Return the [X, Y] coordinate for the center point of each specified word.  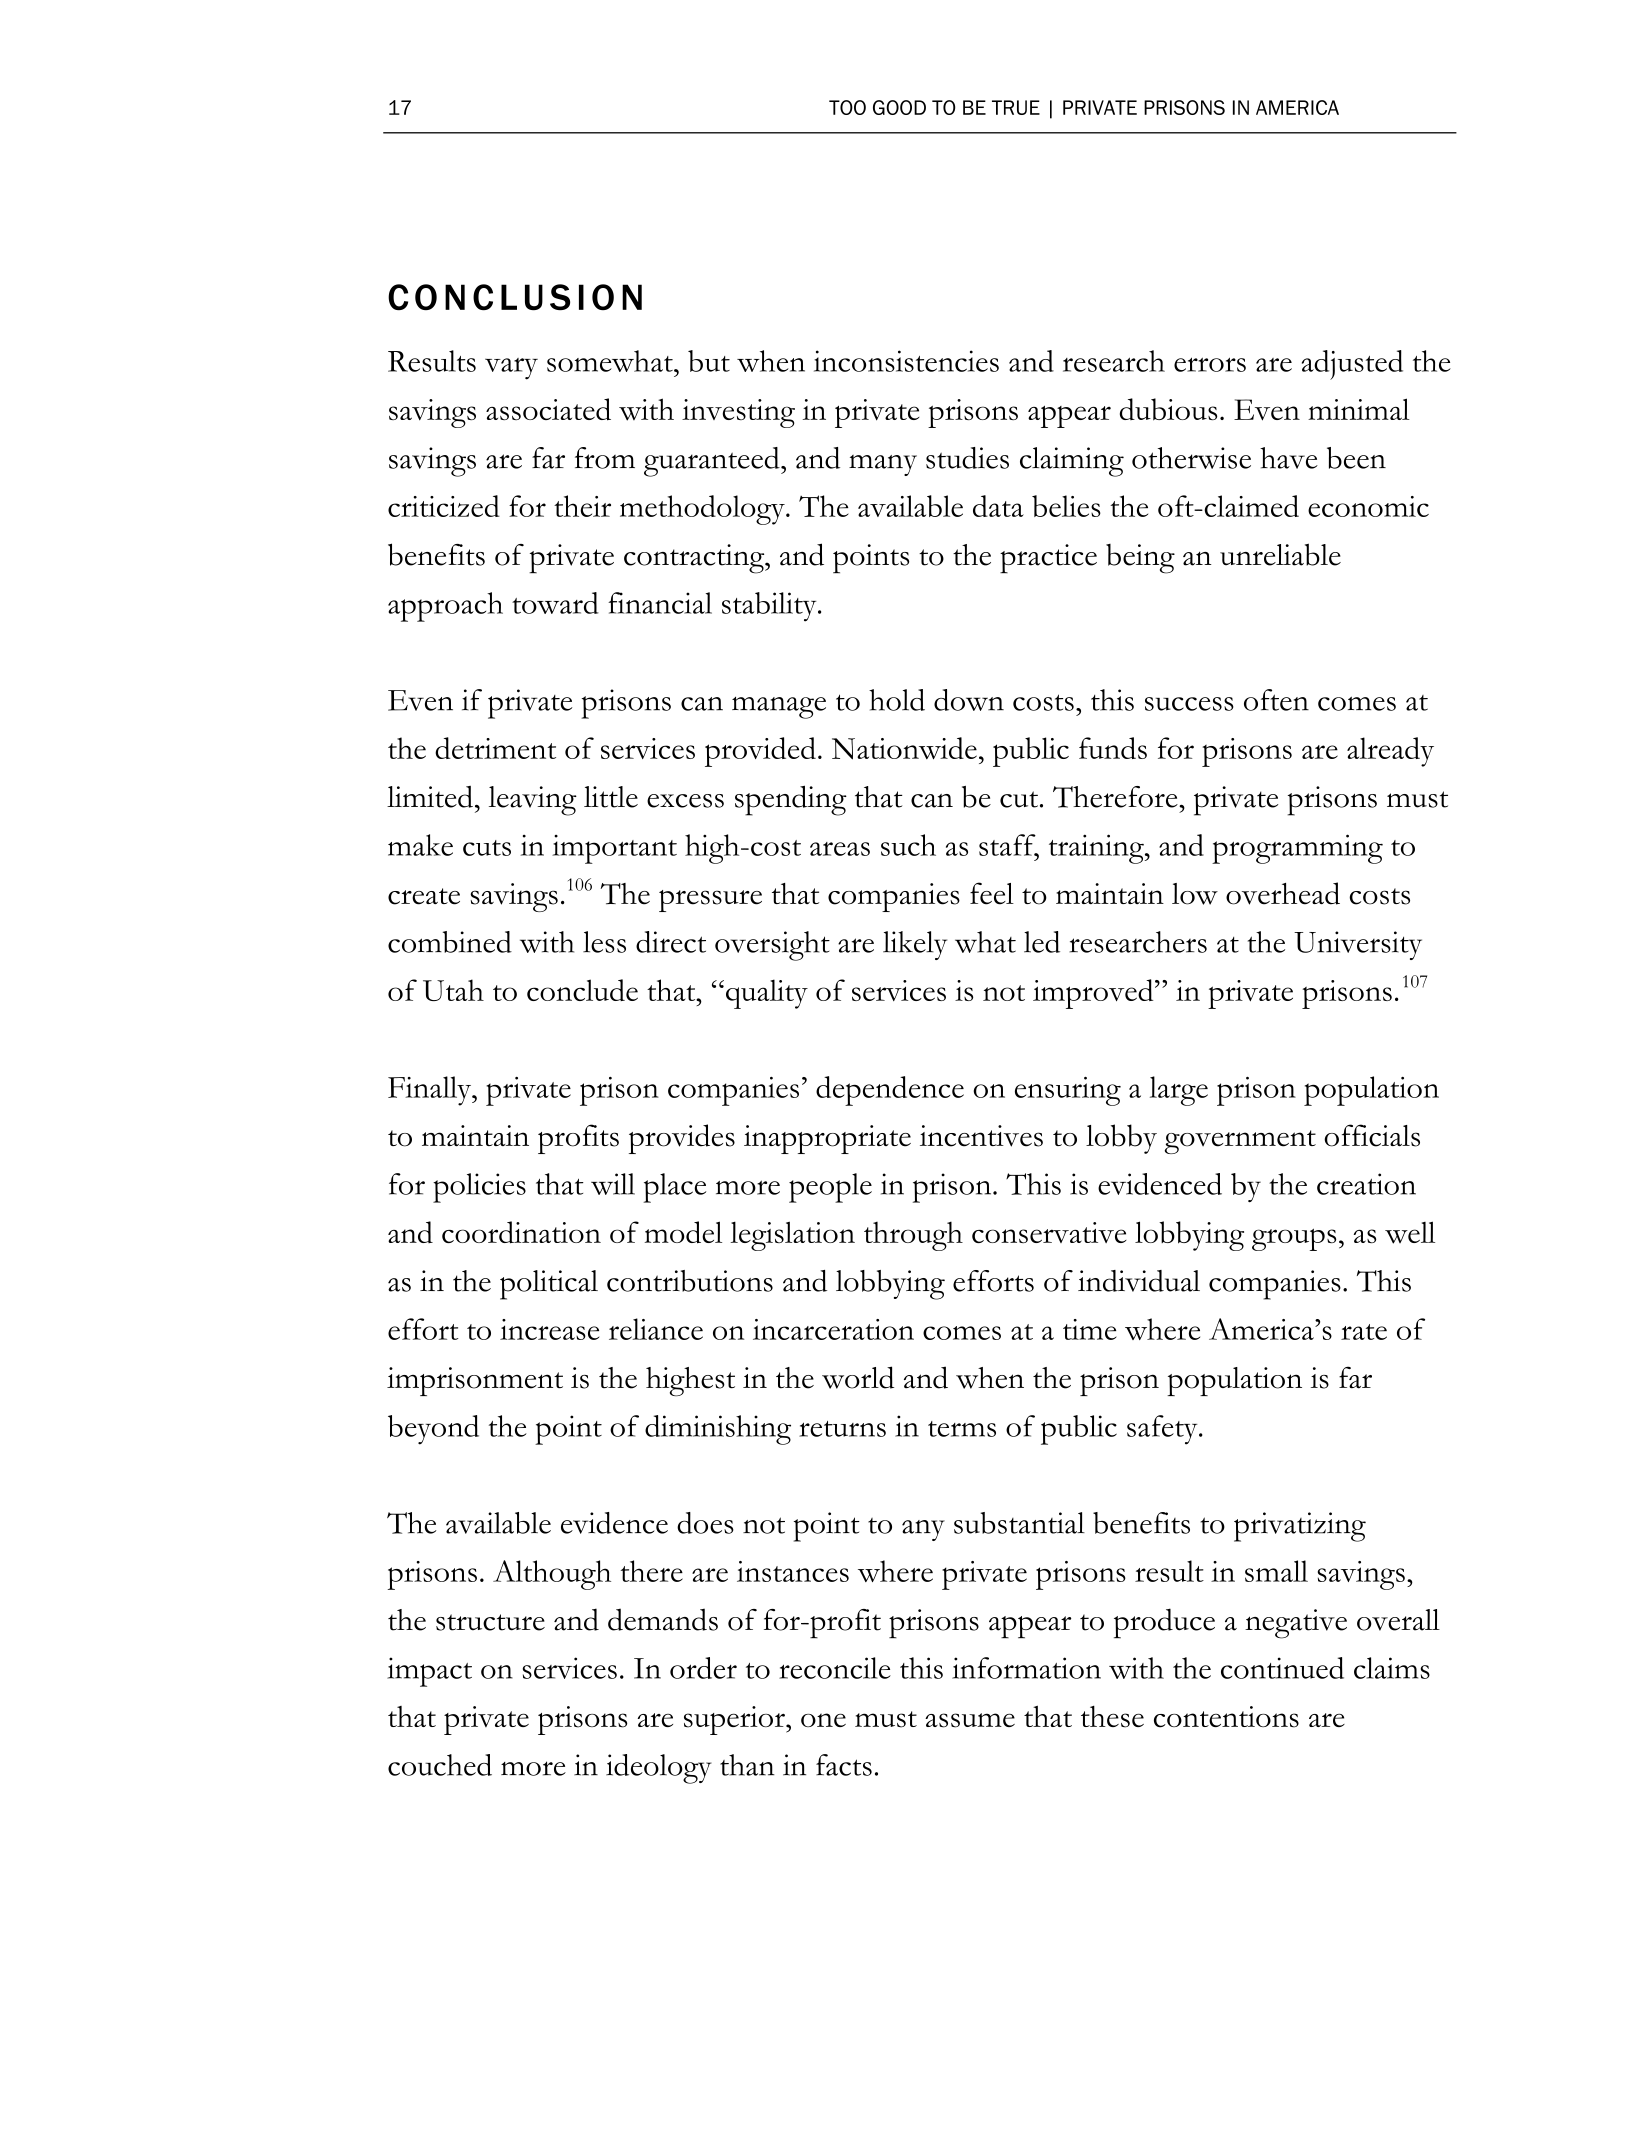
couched [440, 1765]
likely [915, 945]
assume [970, 1720]
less [604, 942]
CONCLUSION [515, 297]
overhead [1283, 893]
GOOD [899, 107]
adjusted [1352, 365]
